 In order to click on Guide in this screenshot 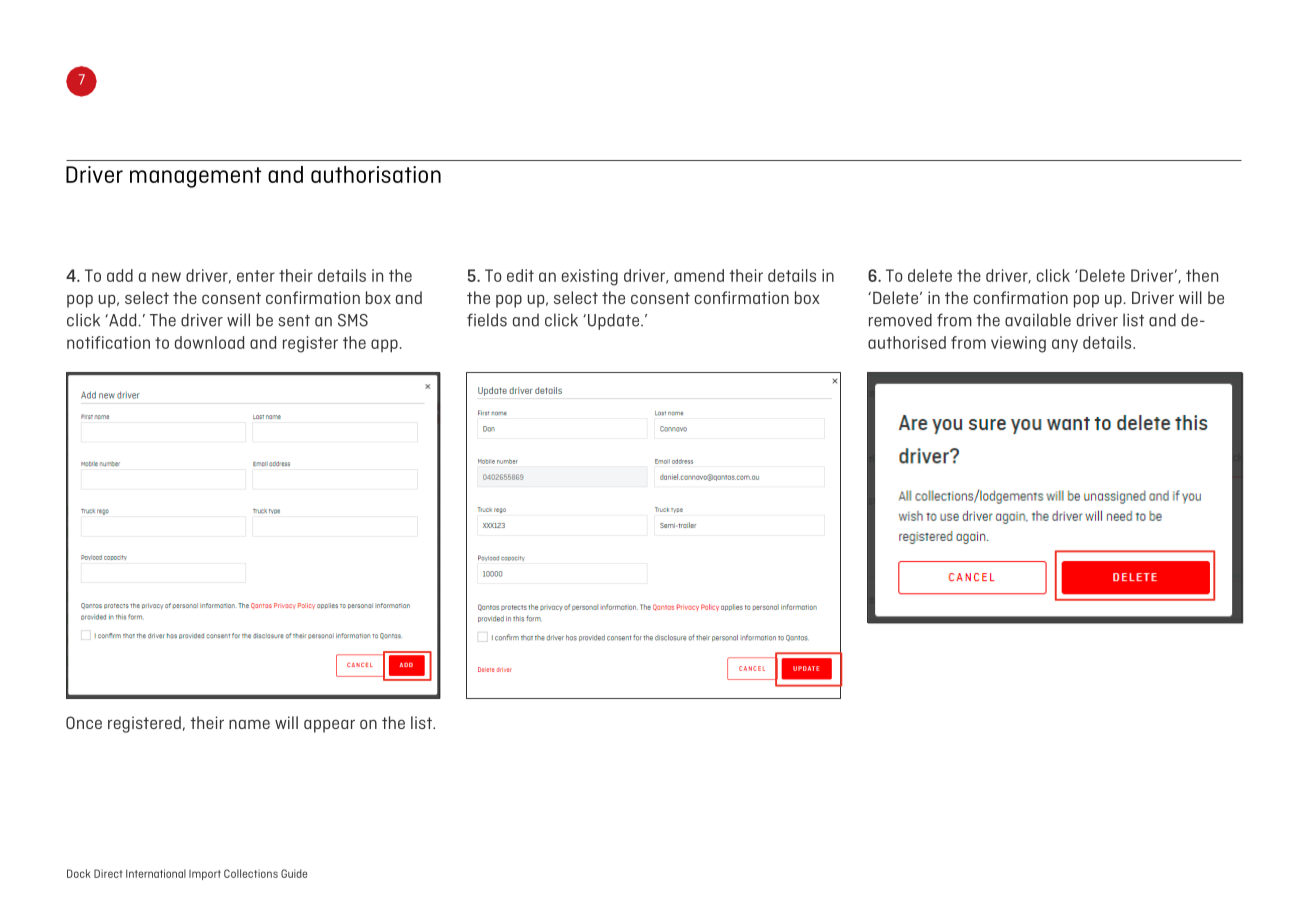, I will do `click(294, 873)`.
